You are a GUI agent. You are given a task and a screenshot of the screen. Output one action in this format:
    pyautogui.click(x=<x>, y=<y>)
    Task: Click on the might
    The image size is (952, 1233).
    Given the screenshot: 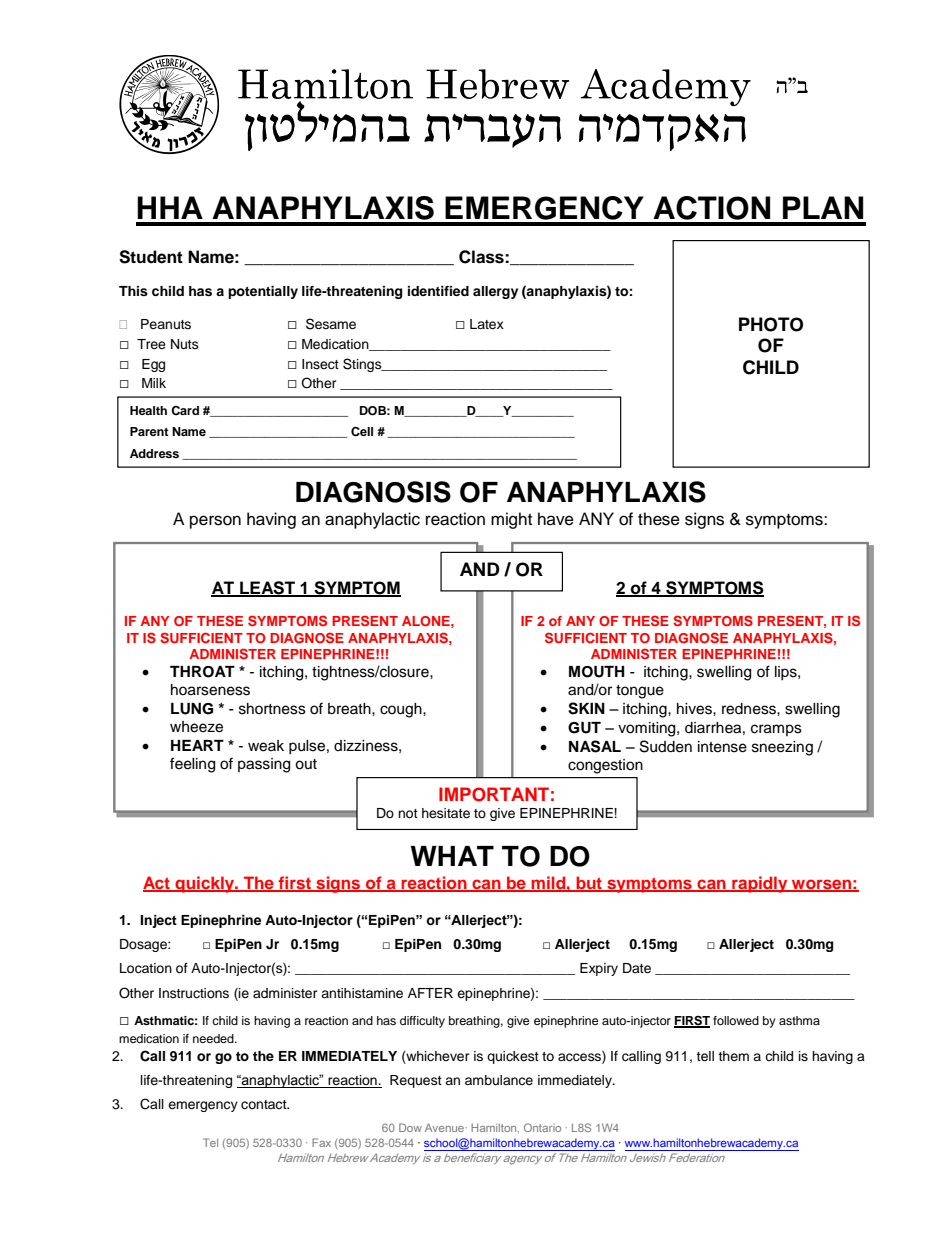 What is the action you would take?
    pyautogui.click(x=511, y=520)
